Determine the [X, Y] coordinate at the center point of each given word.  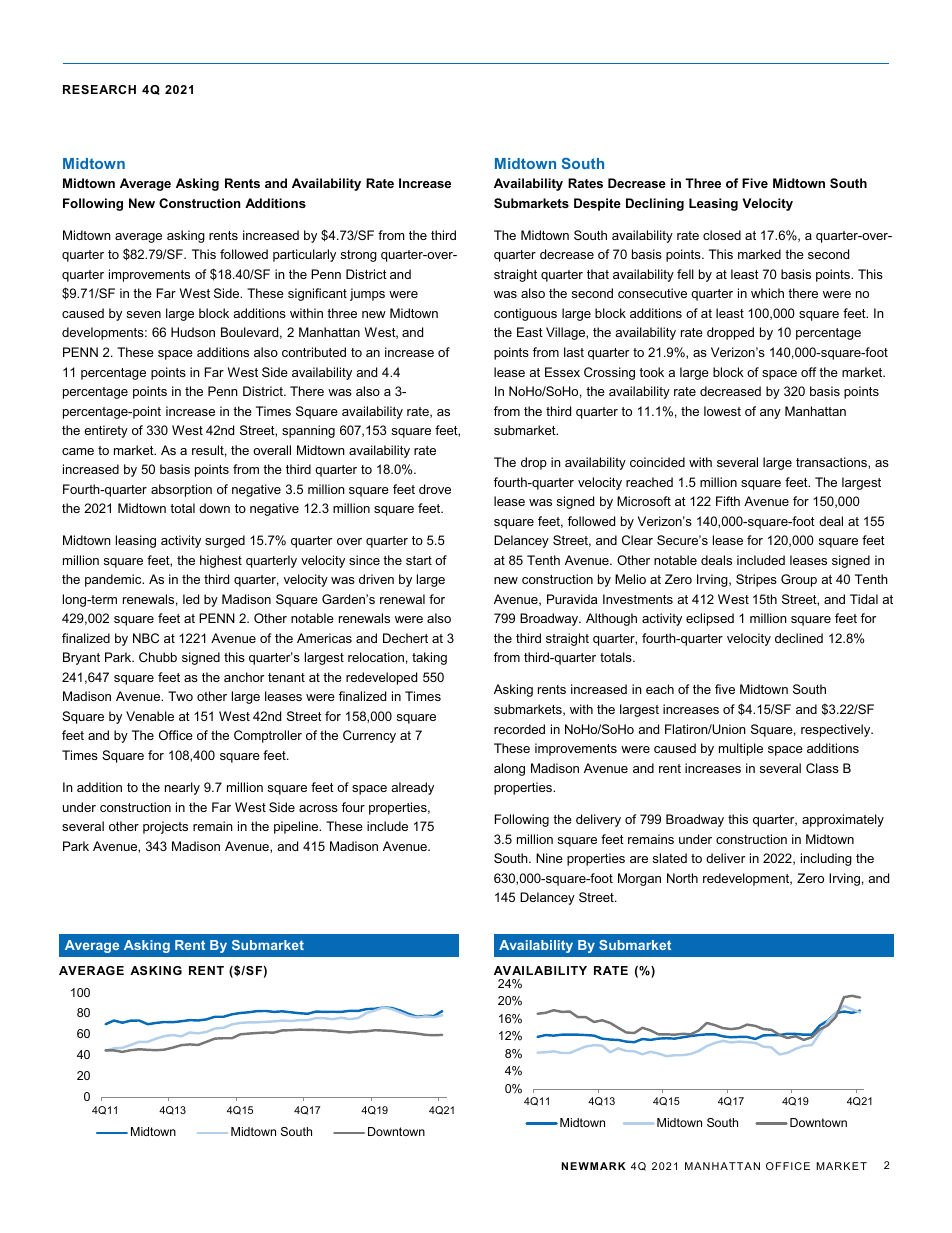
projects [165, 827]
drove [435, 489]
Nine [549, 858]
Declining [655, 204]
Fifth [728, 501]
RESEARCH [99, 89]
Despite [597, 204]
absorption [181, 490]
